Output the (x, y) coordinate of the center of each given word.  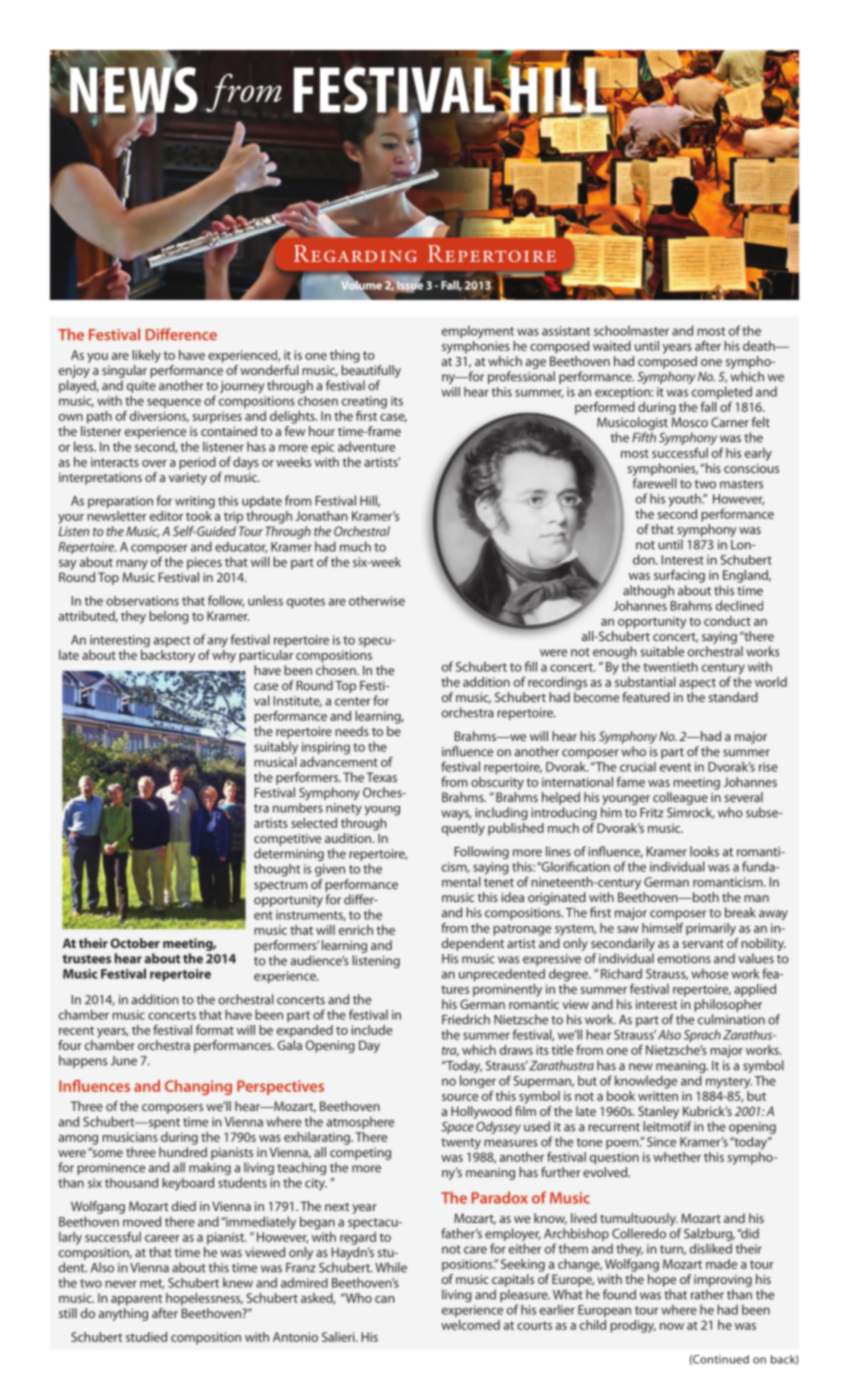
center (353, 701)
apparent (136, 1300)
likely (146, 356)
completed (722, 392)
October (135, 943)
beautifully (371, 373)
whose (709, 973)
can (385, 1299)
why (224, 655)
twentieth (670, 667)
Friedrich (466, 1019)
